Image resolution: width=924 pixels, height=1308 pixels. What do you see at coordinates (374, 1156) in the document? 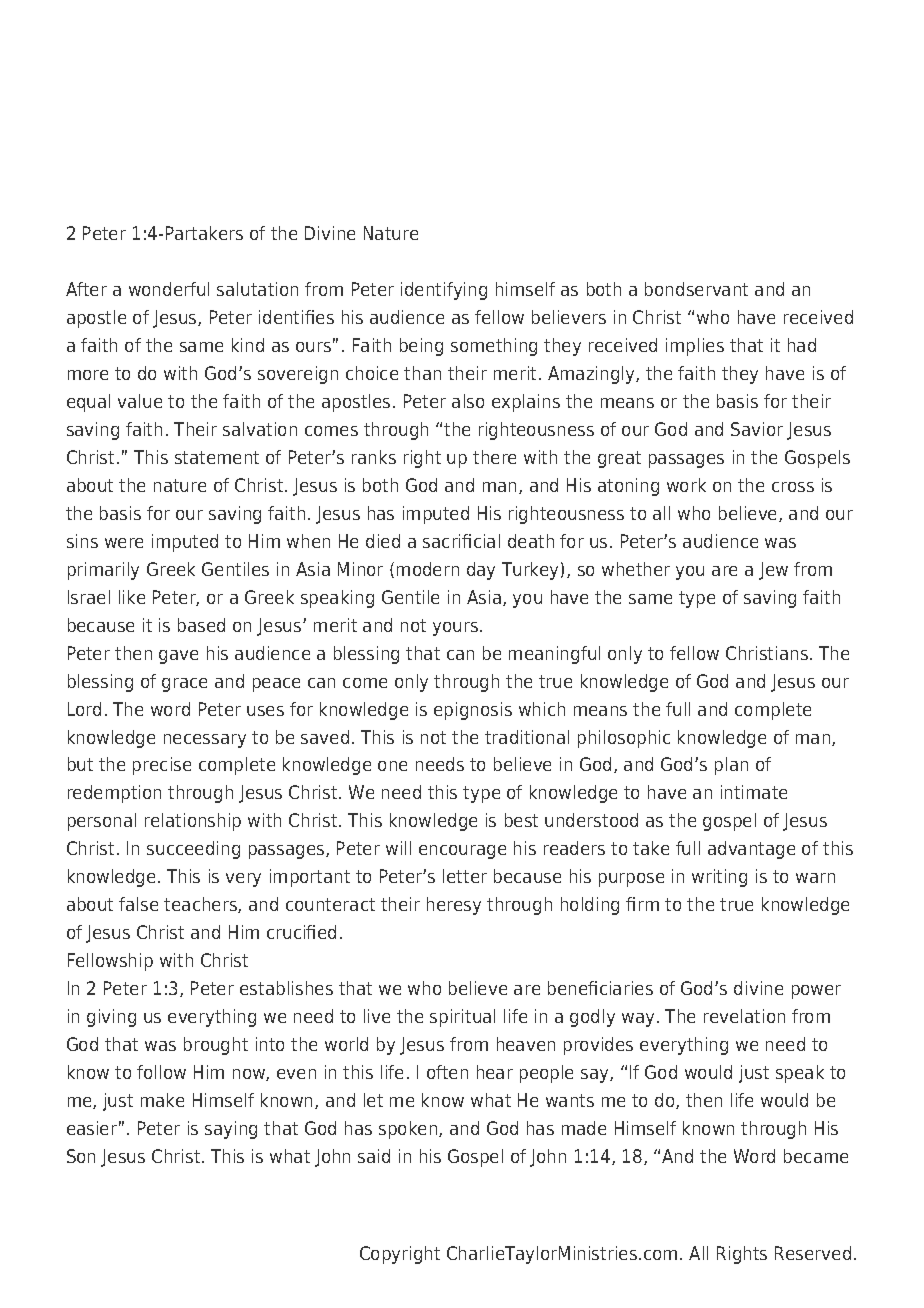
I see `said` at bounding box center [374, 1156].
